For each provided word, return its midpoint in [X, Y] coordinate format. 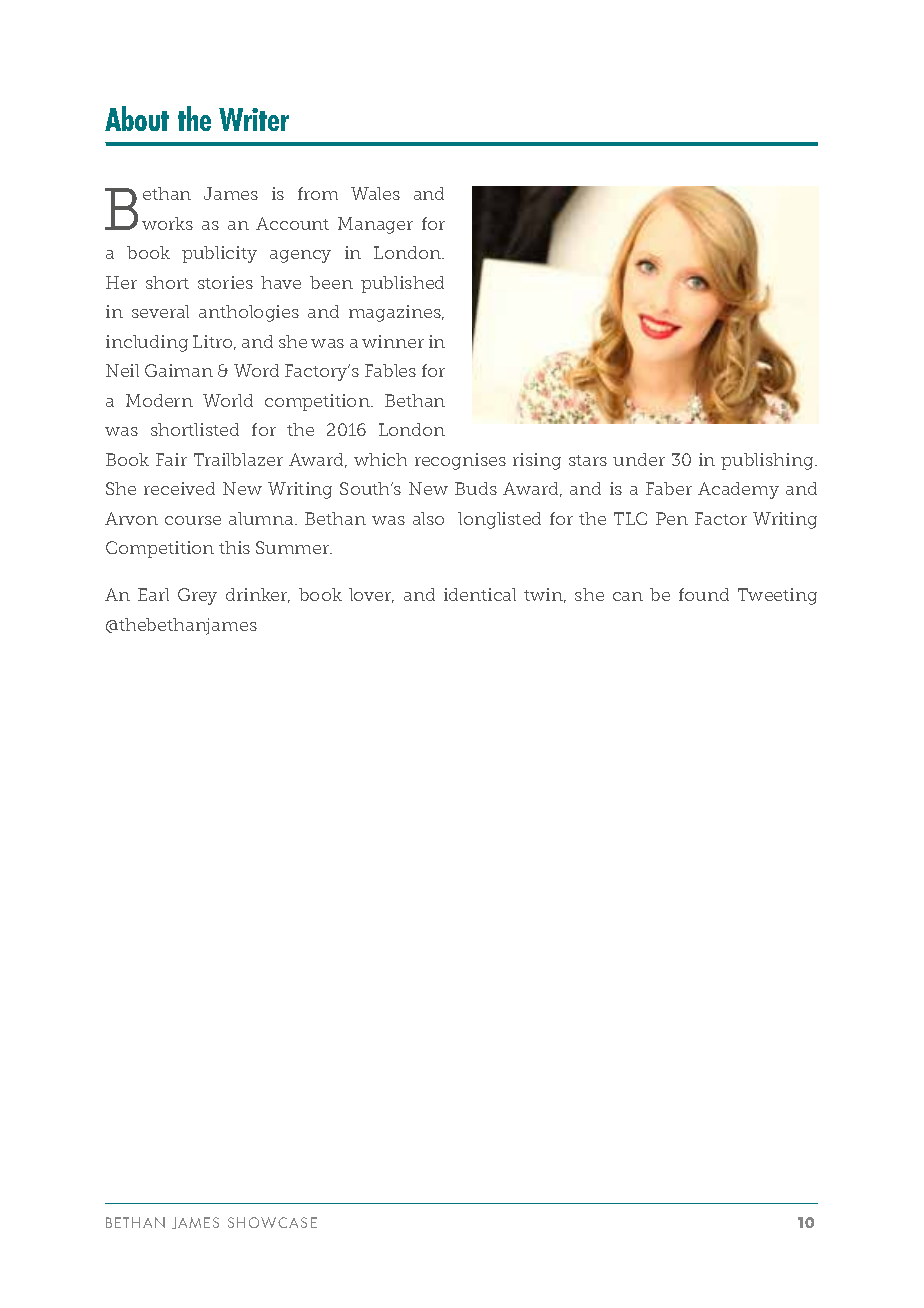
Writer [254, 119]
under [639, 459]
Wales [375, 193]
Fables [390, 370]
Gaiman [179, 370]
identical [480, 594]
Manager [375, 225]
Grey [197, 596]
